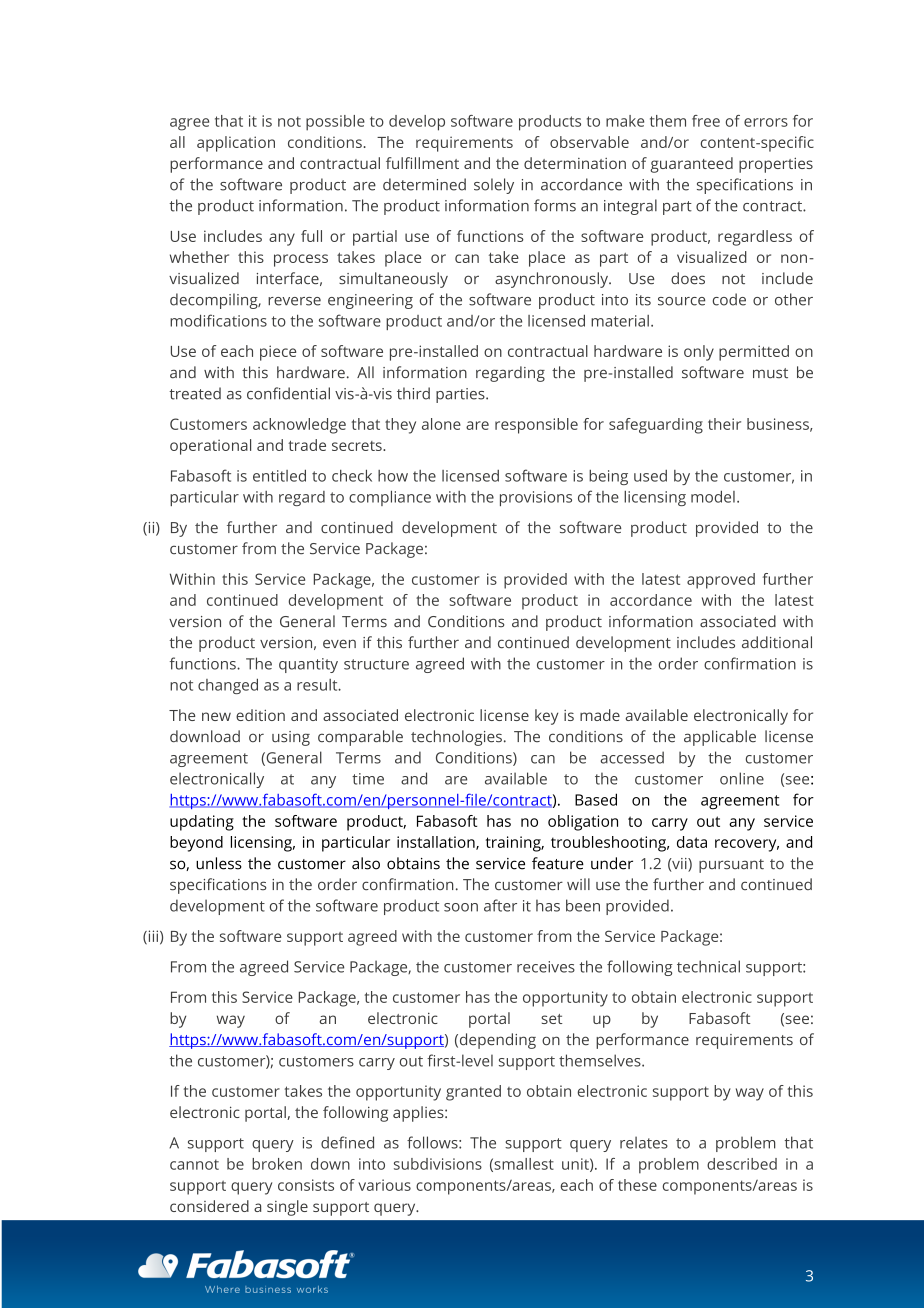 The image size is (924, 1308). I want to click on subdivisions, so click(438, 1164).
